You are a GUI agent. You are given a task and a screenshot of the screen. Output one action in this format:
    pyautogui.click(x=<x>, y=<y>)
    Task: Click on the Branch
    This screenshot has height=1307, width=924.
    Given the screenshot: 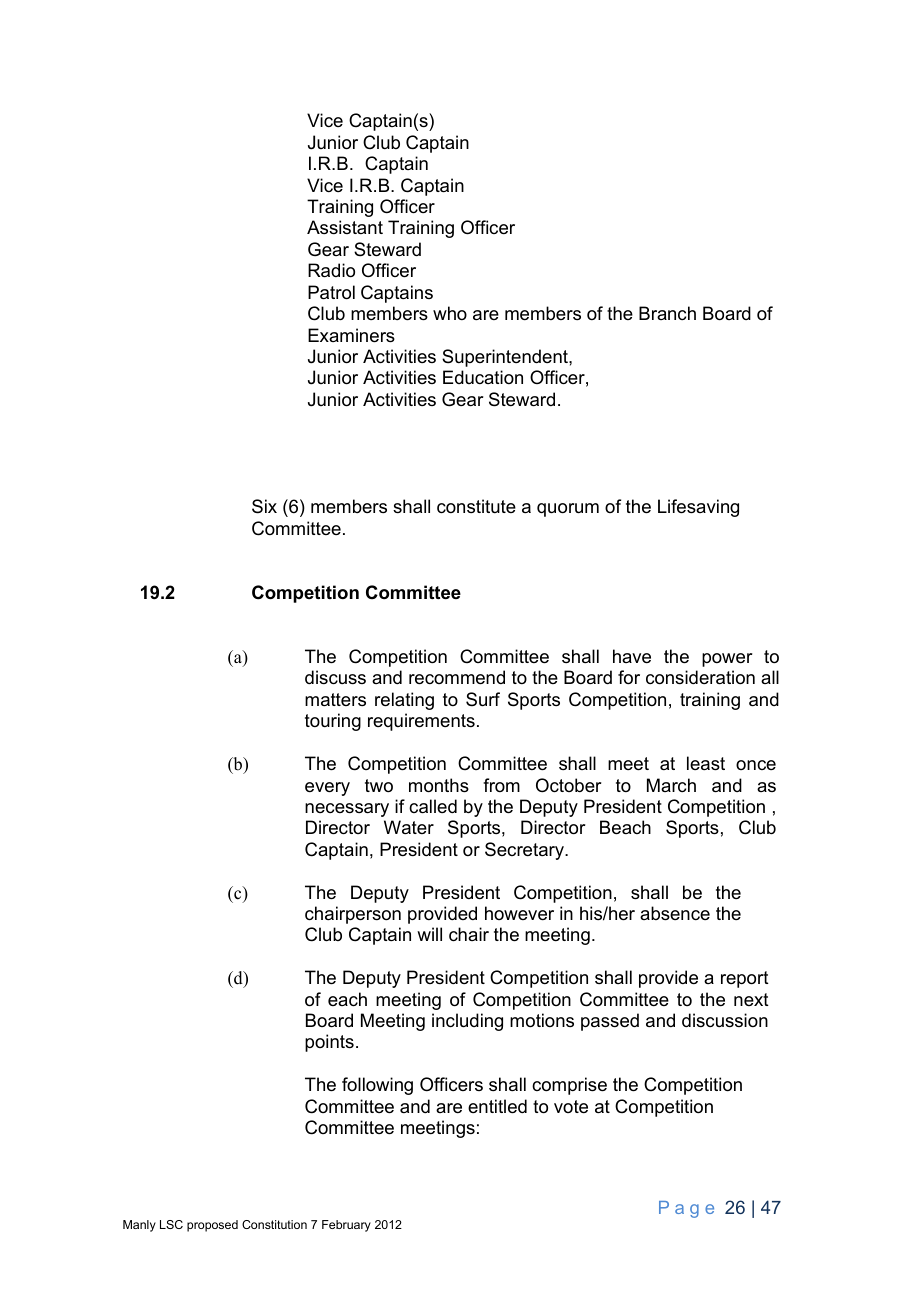 What is the action you would take?
    pyautogui.click(x=667, y=313)
